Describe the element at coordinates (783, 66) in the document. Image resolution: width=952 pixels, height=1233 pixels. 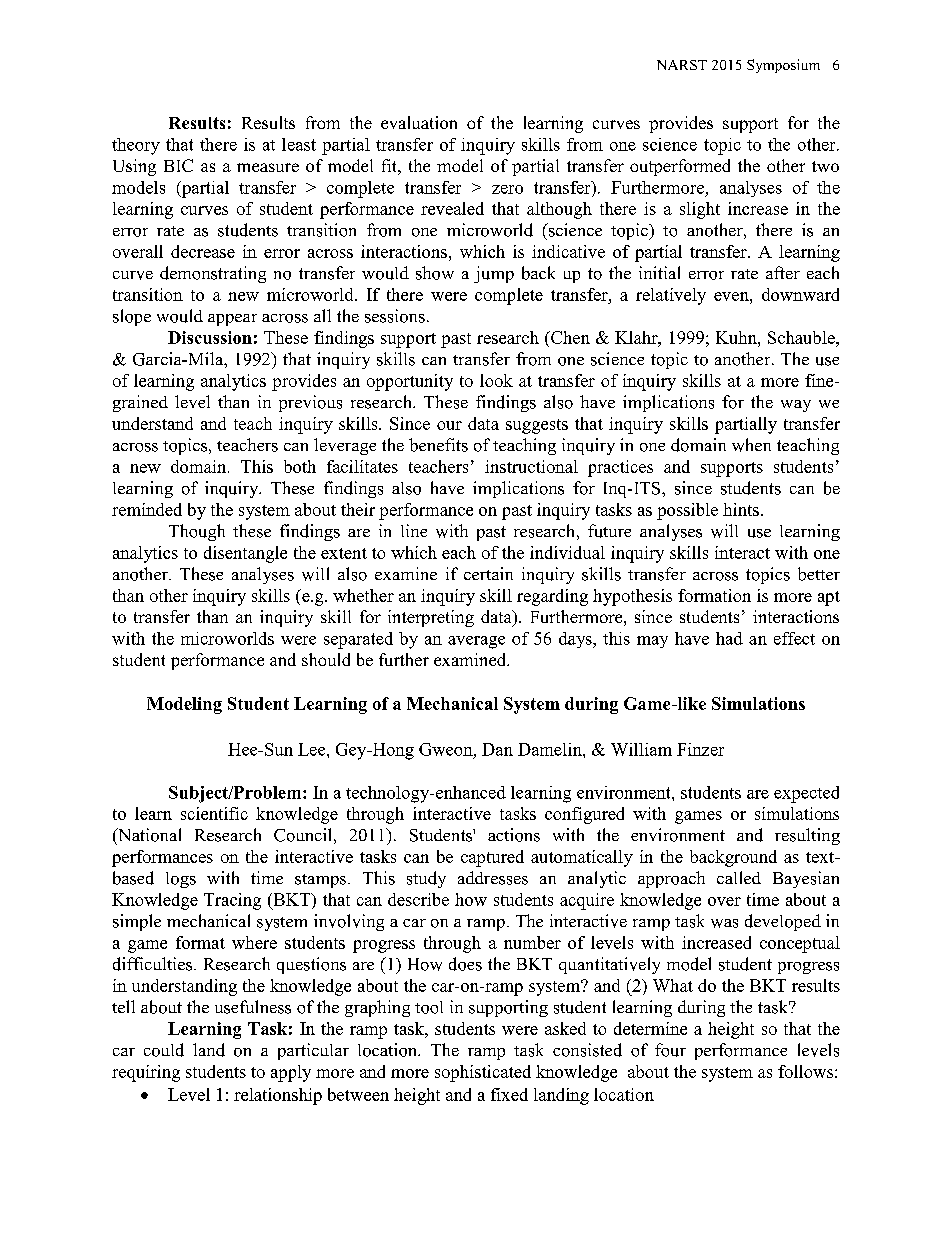
I see `Symposium` at that location.
